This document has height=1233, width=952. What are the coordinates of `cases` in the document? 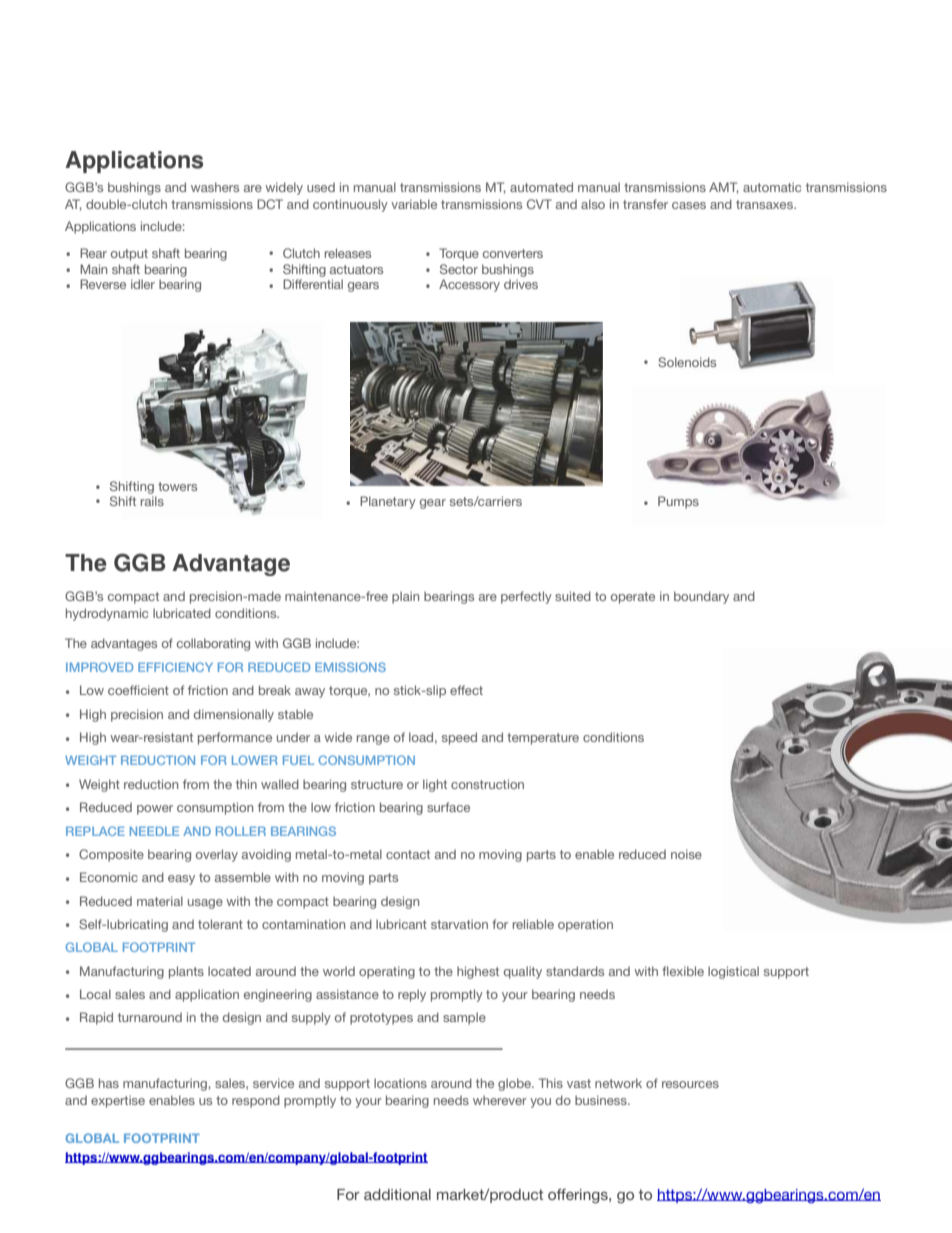 It's located at (689, 205).
